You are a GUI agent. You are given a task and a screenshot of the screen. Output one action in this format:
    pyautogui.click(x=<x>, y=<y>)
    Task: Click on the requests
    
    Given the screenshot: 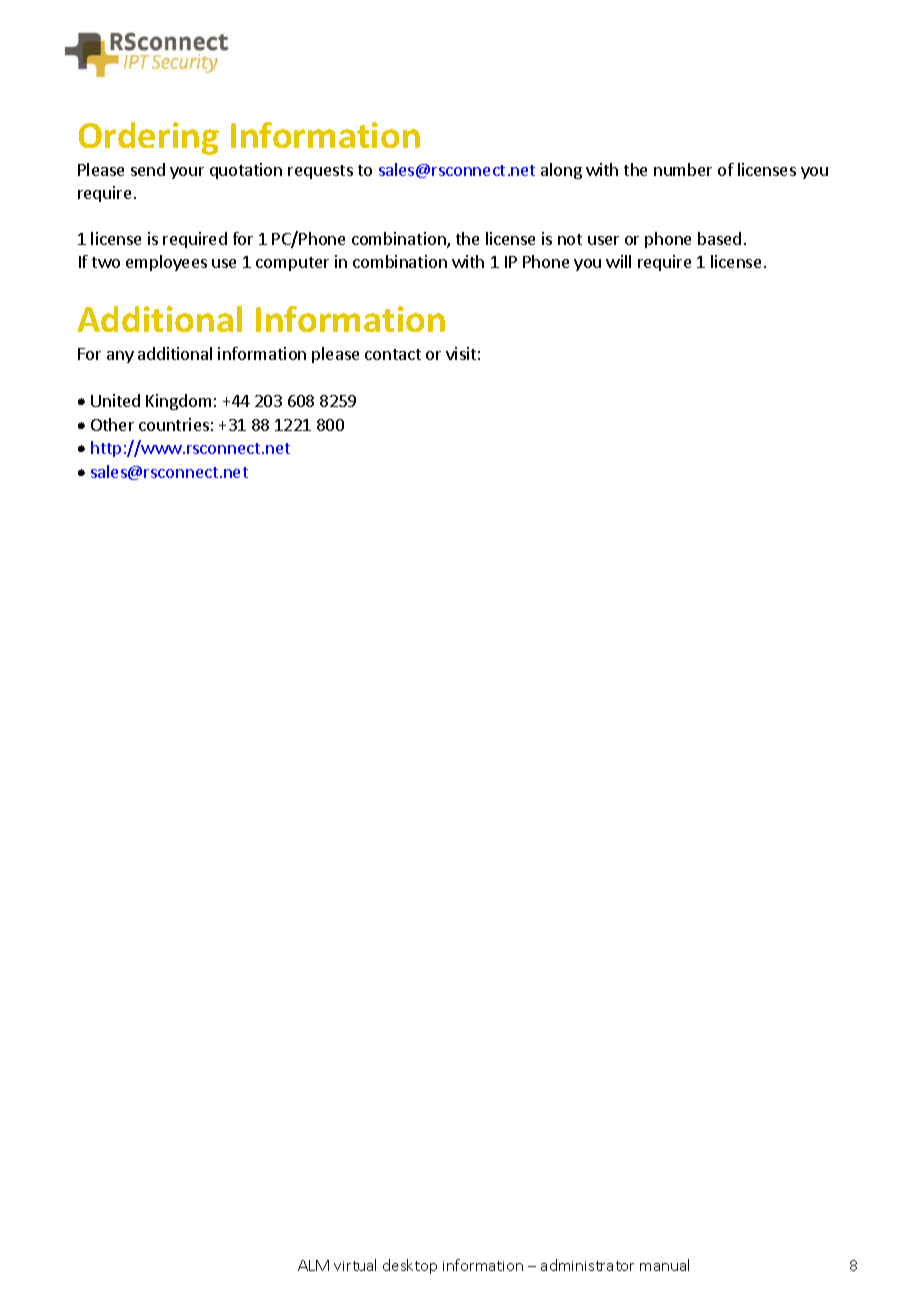 What is the action you would take?
    pyautogui.click(x=320, y=172)
